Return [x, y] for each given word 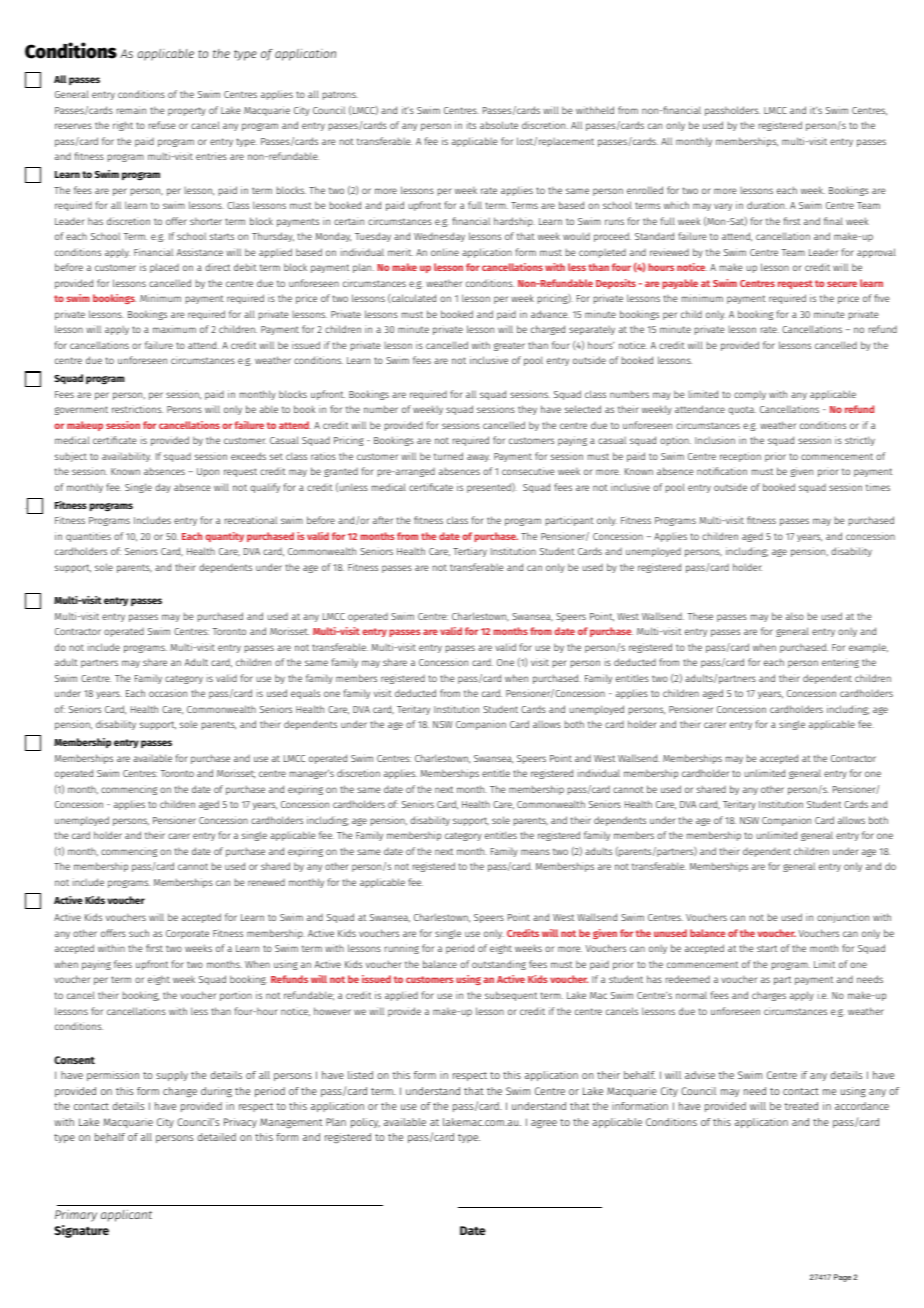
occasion [168, 693]
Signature [81, 1231]
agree [544, 1124]
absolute [499, 125]
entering [840, 663]
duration [767, 205]
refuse [162, 125]
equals [305, 694]
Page [842, 1278]
